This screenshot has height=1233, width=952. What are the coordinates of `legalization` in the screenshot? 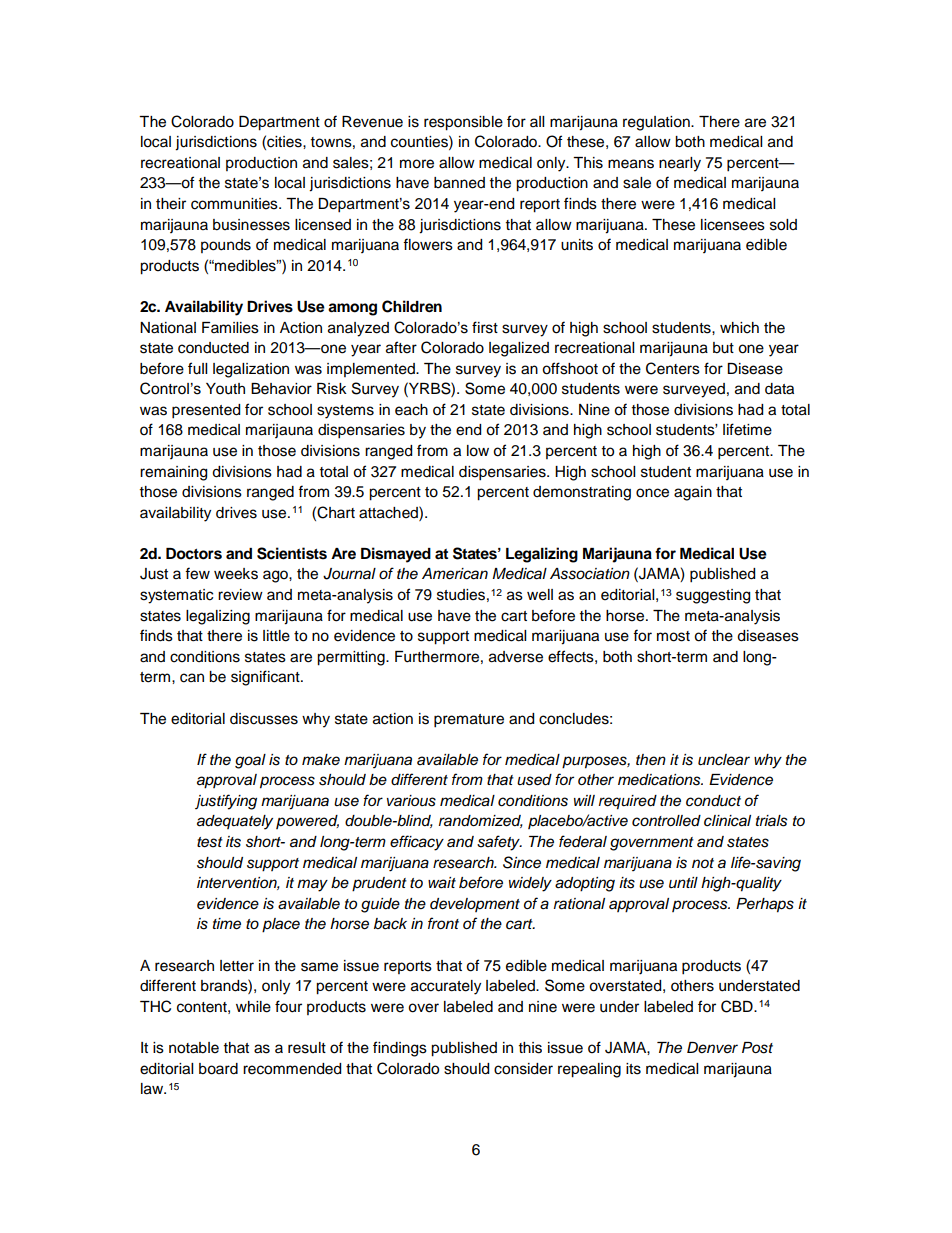 It's located at (251, 370).
